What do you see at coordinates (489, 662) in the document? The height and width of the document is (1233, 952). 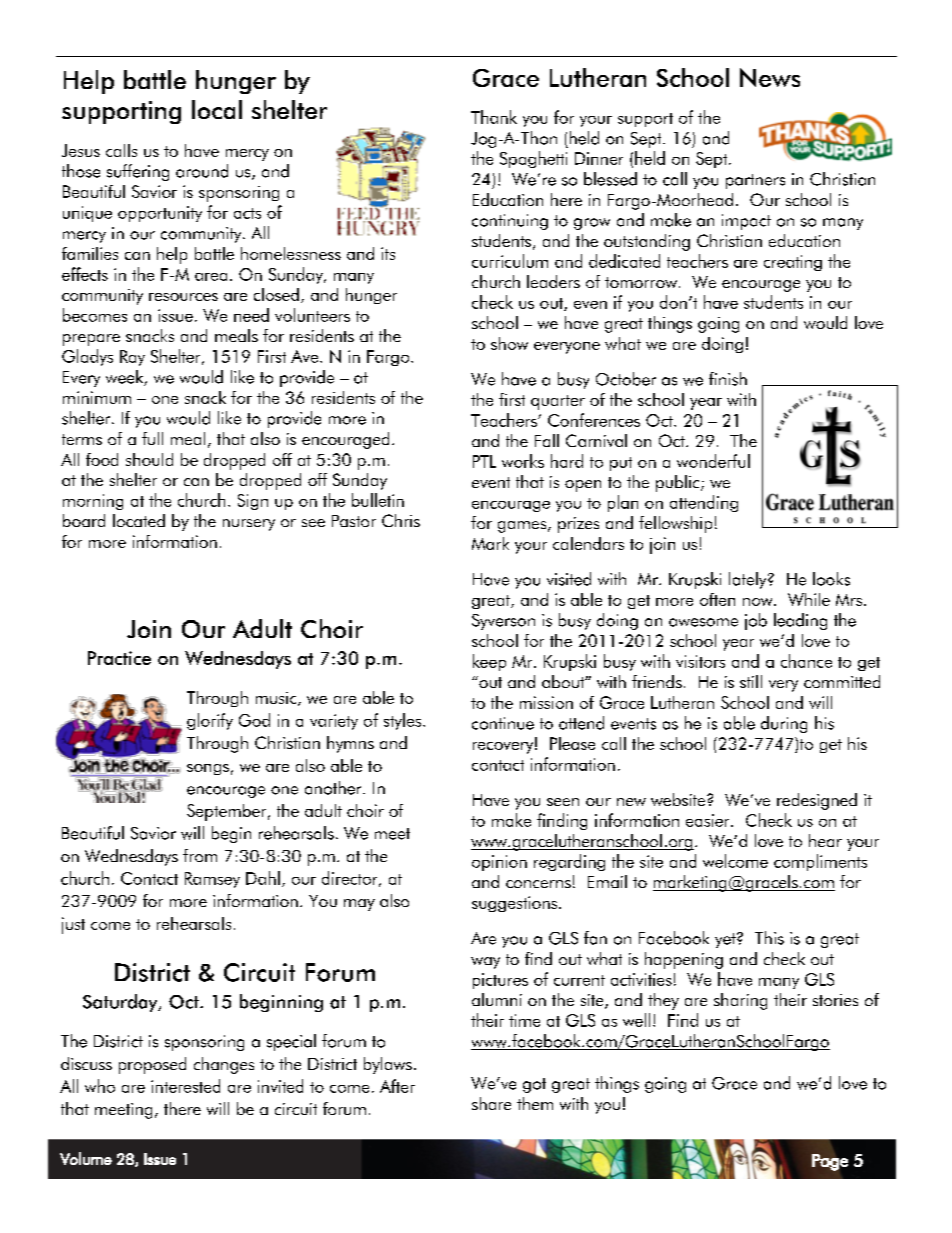 I see `keep` at bounding box center [489, 662].
